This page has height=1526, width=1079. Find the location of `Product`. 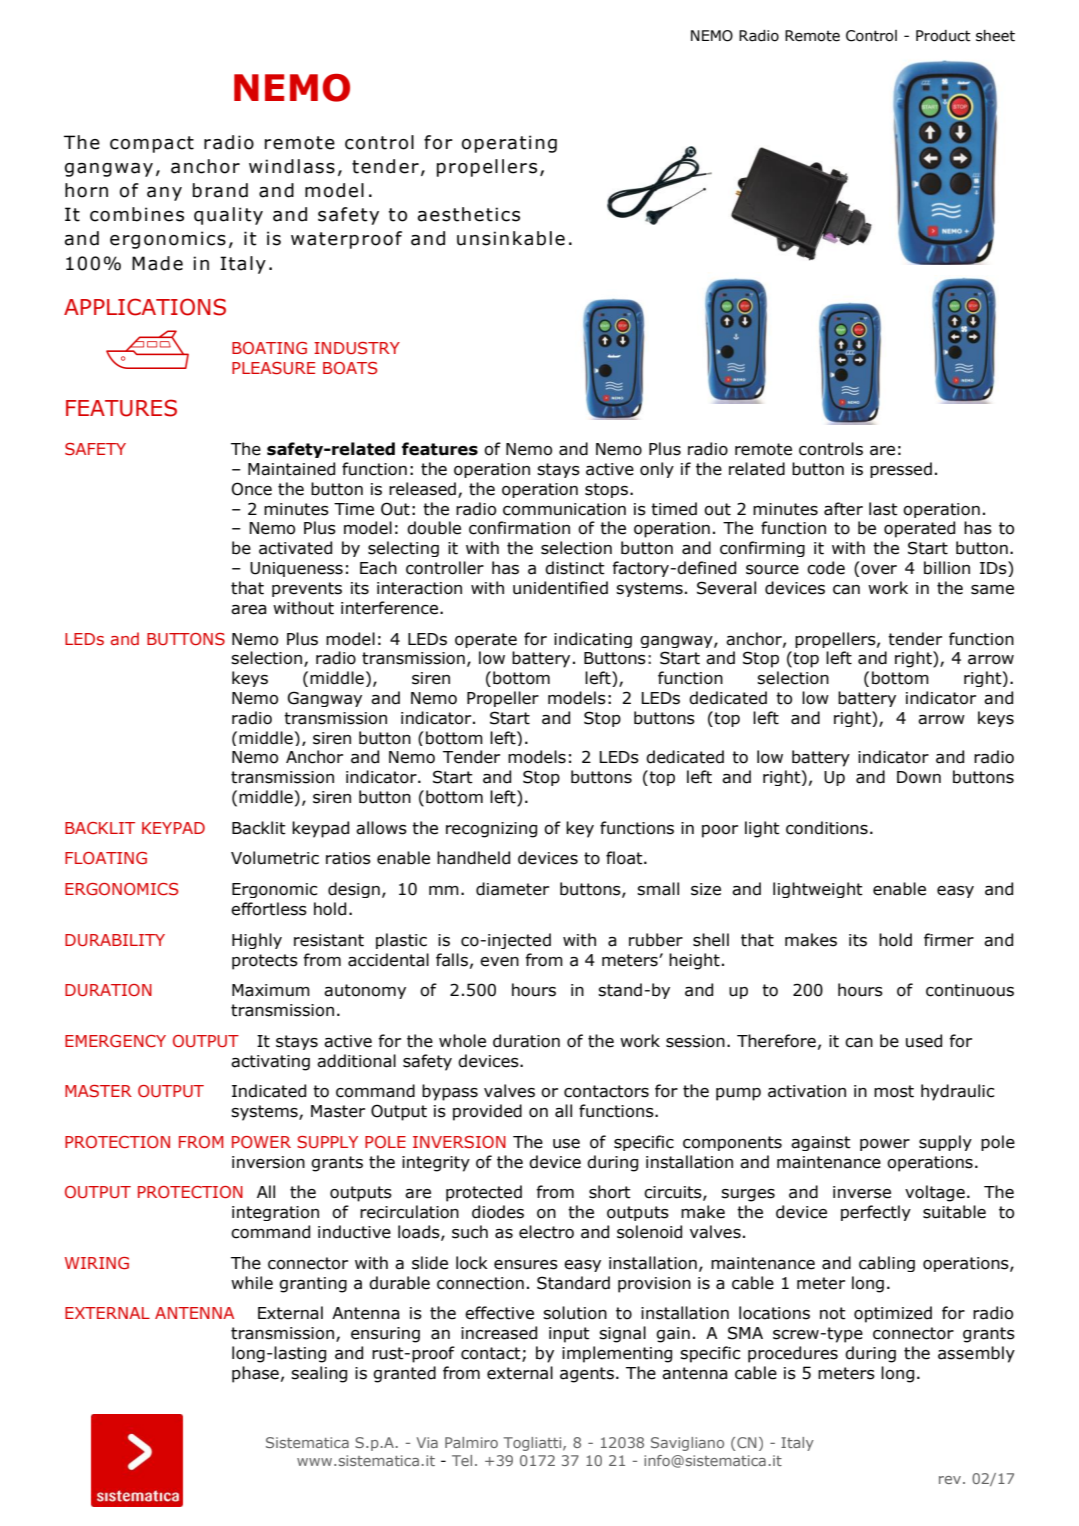

Product is located at coordinates (943, 36).
